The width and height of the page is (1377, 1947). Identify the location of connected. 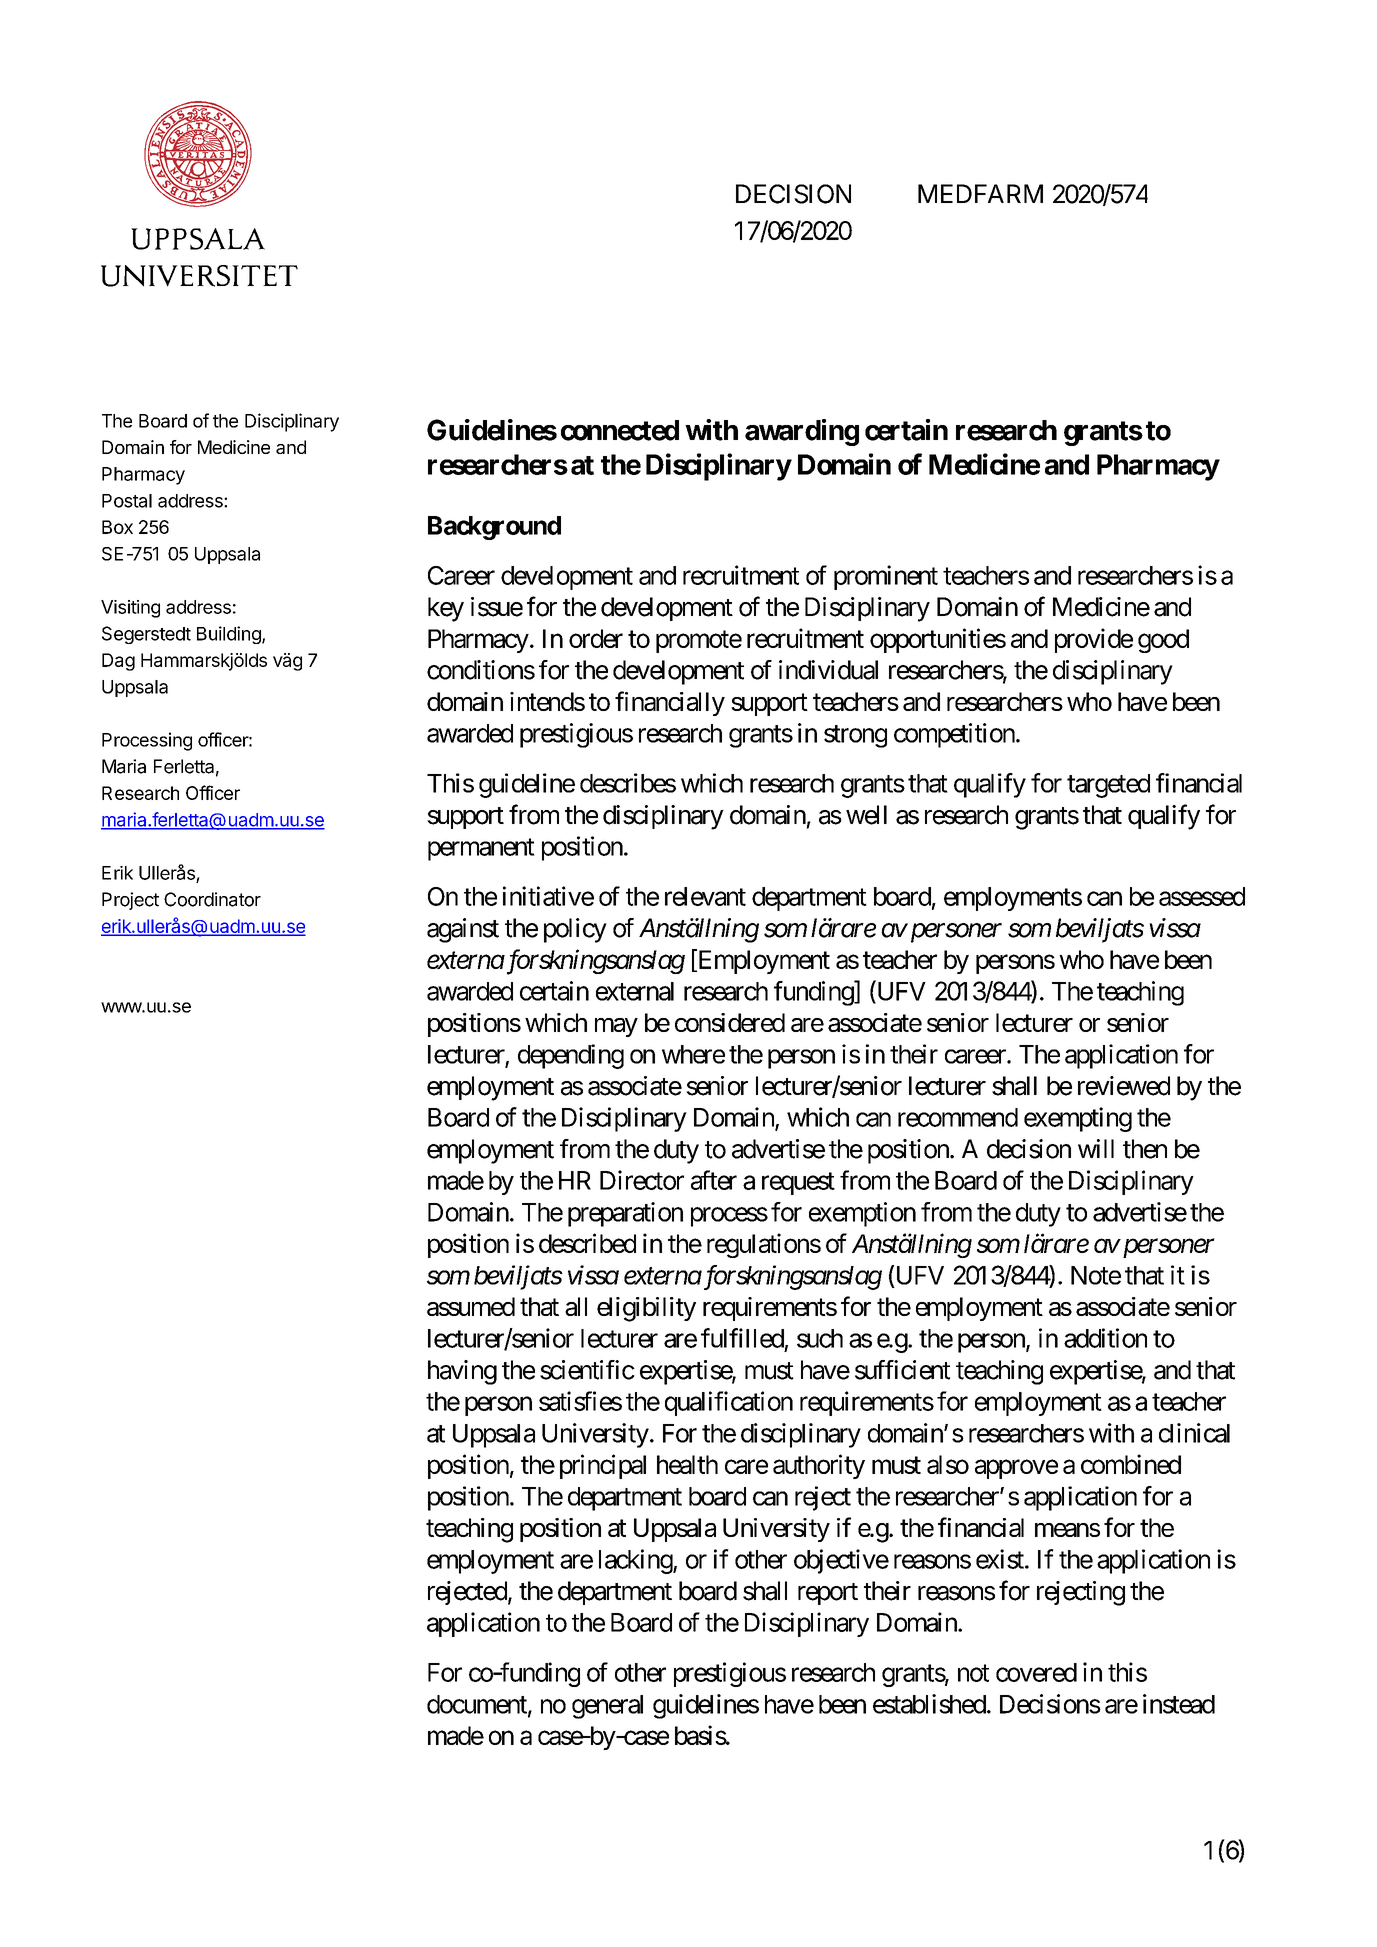
(620, 430).
